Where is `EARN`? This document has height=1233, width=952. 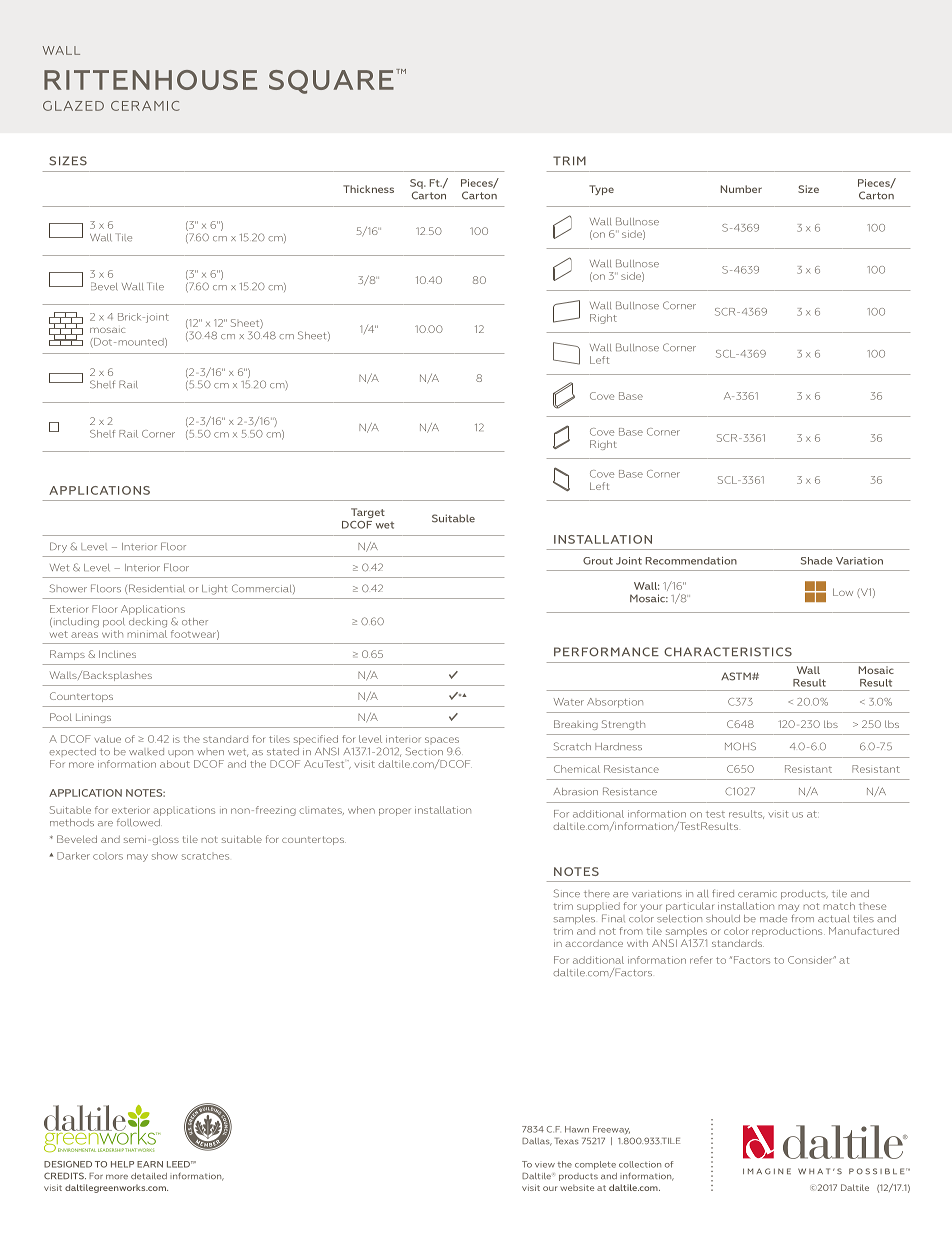 EARN is located at coordinates (150, 1164).
